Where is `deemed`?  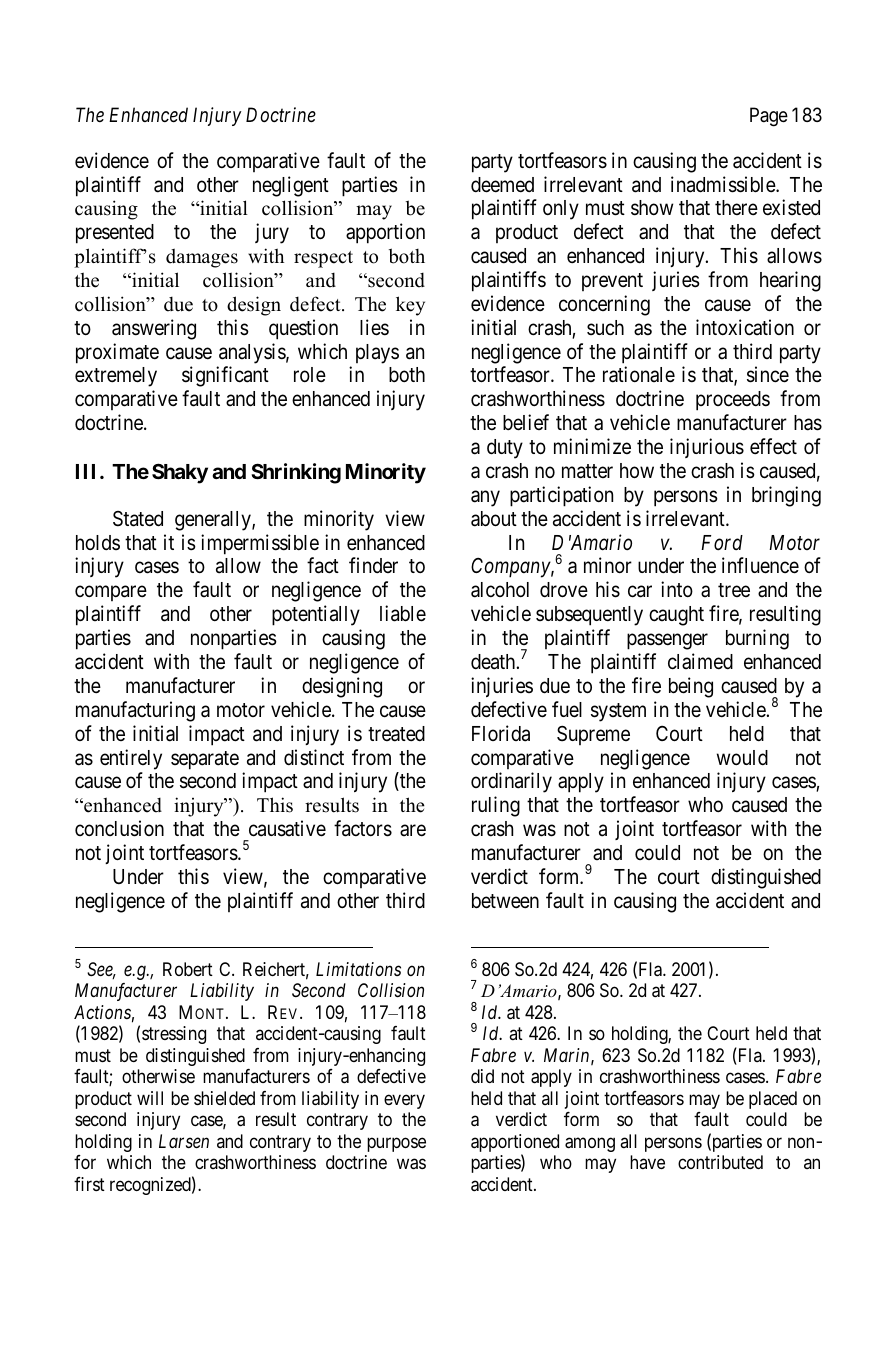
deemed is located at coordinates (502, 185).
